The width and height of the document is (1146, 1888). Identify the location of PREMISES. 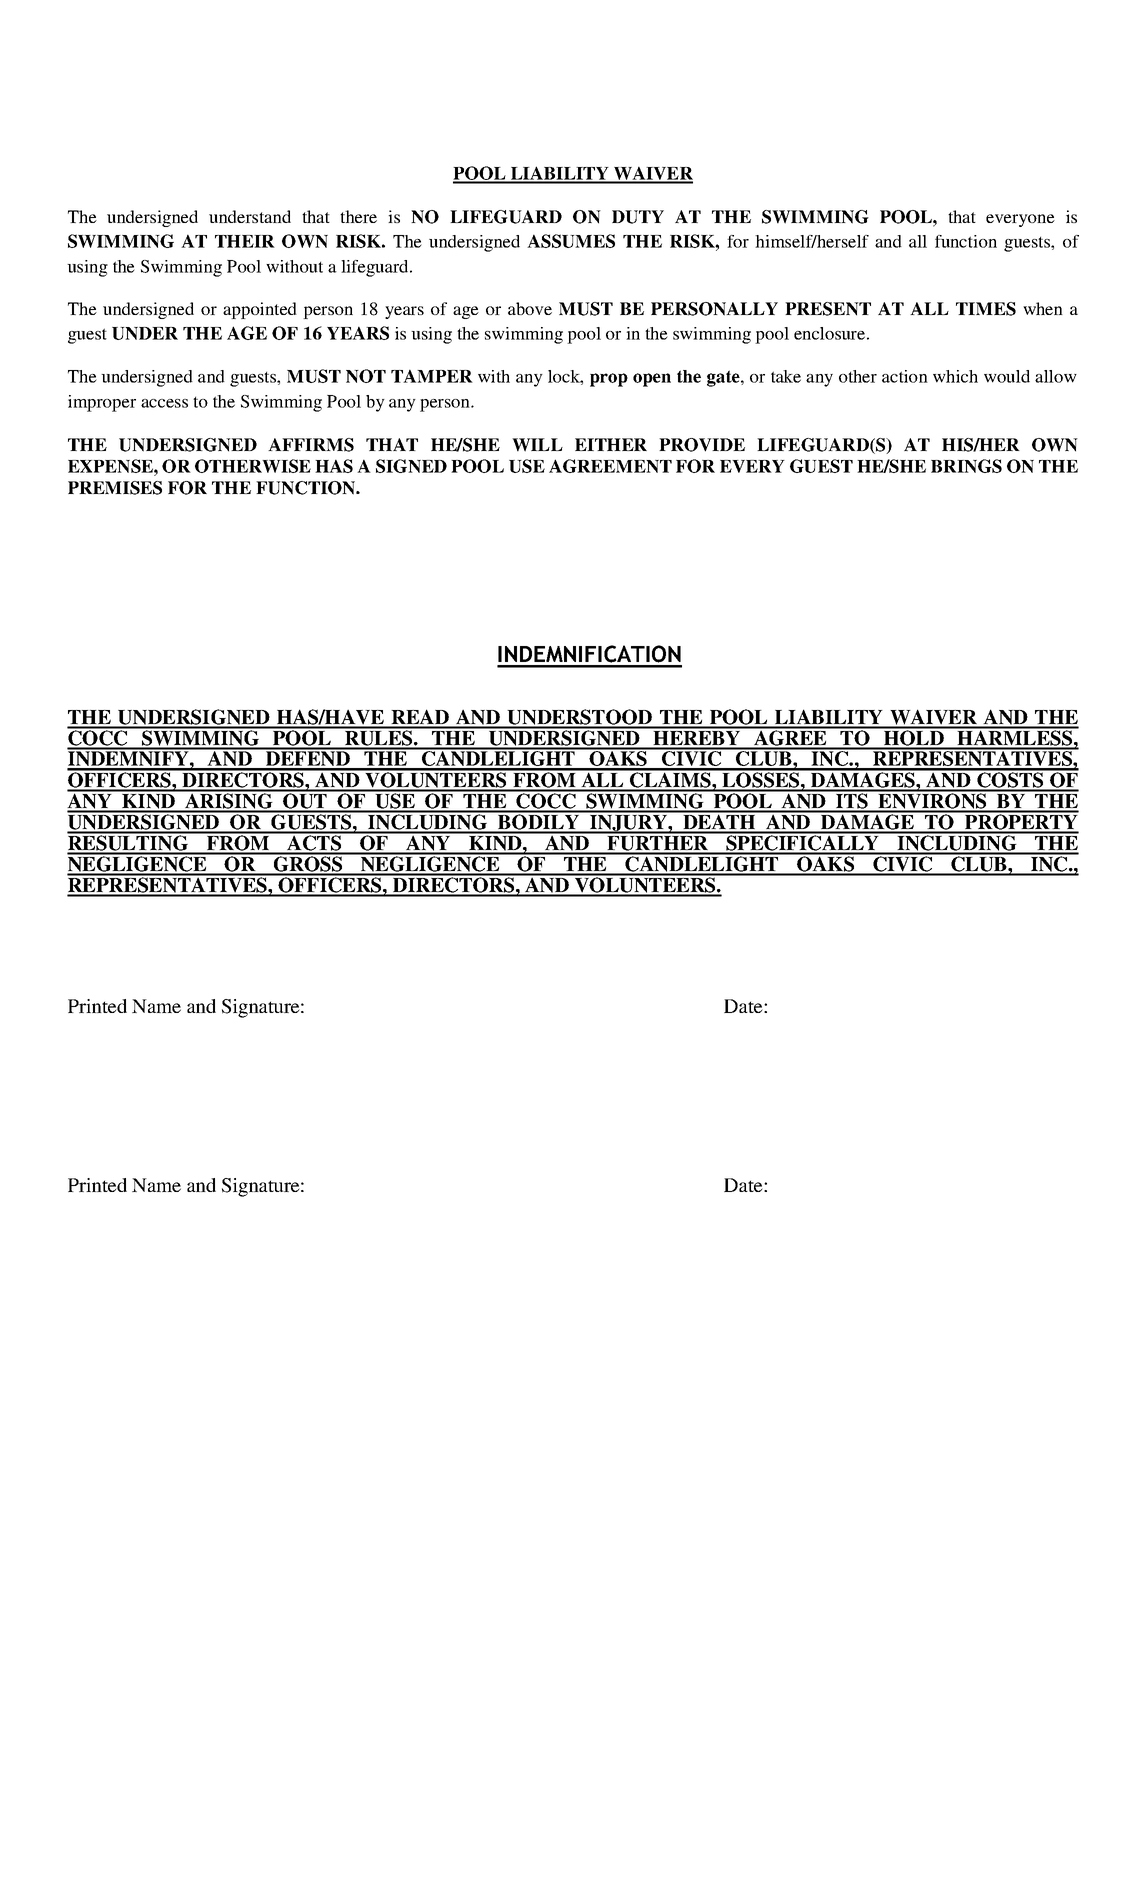
(115, 488).
